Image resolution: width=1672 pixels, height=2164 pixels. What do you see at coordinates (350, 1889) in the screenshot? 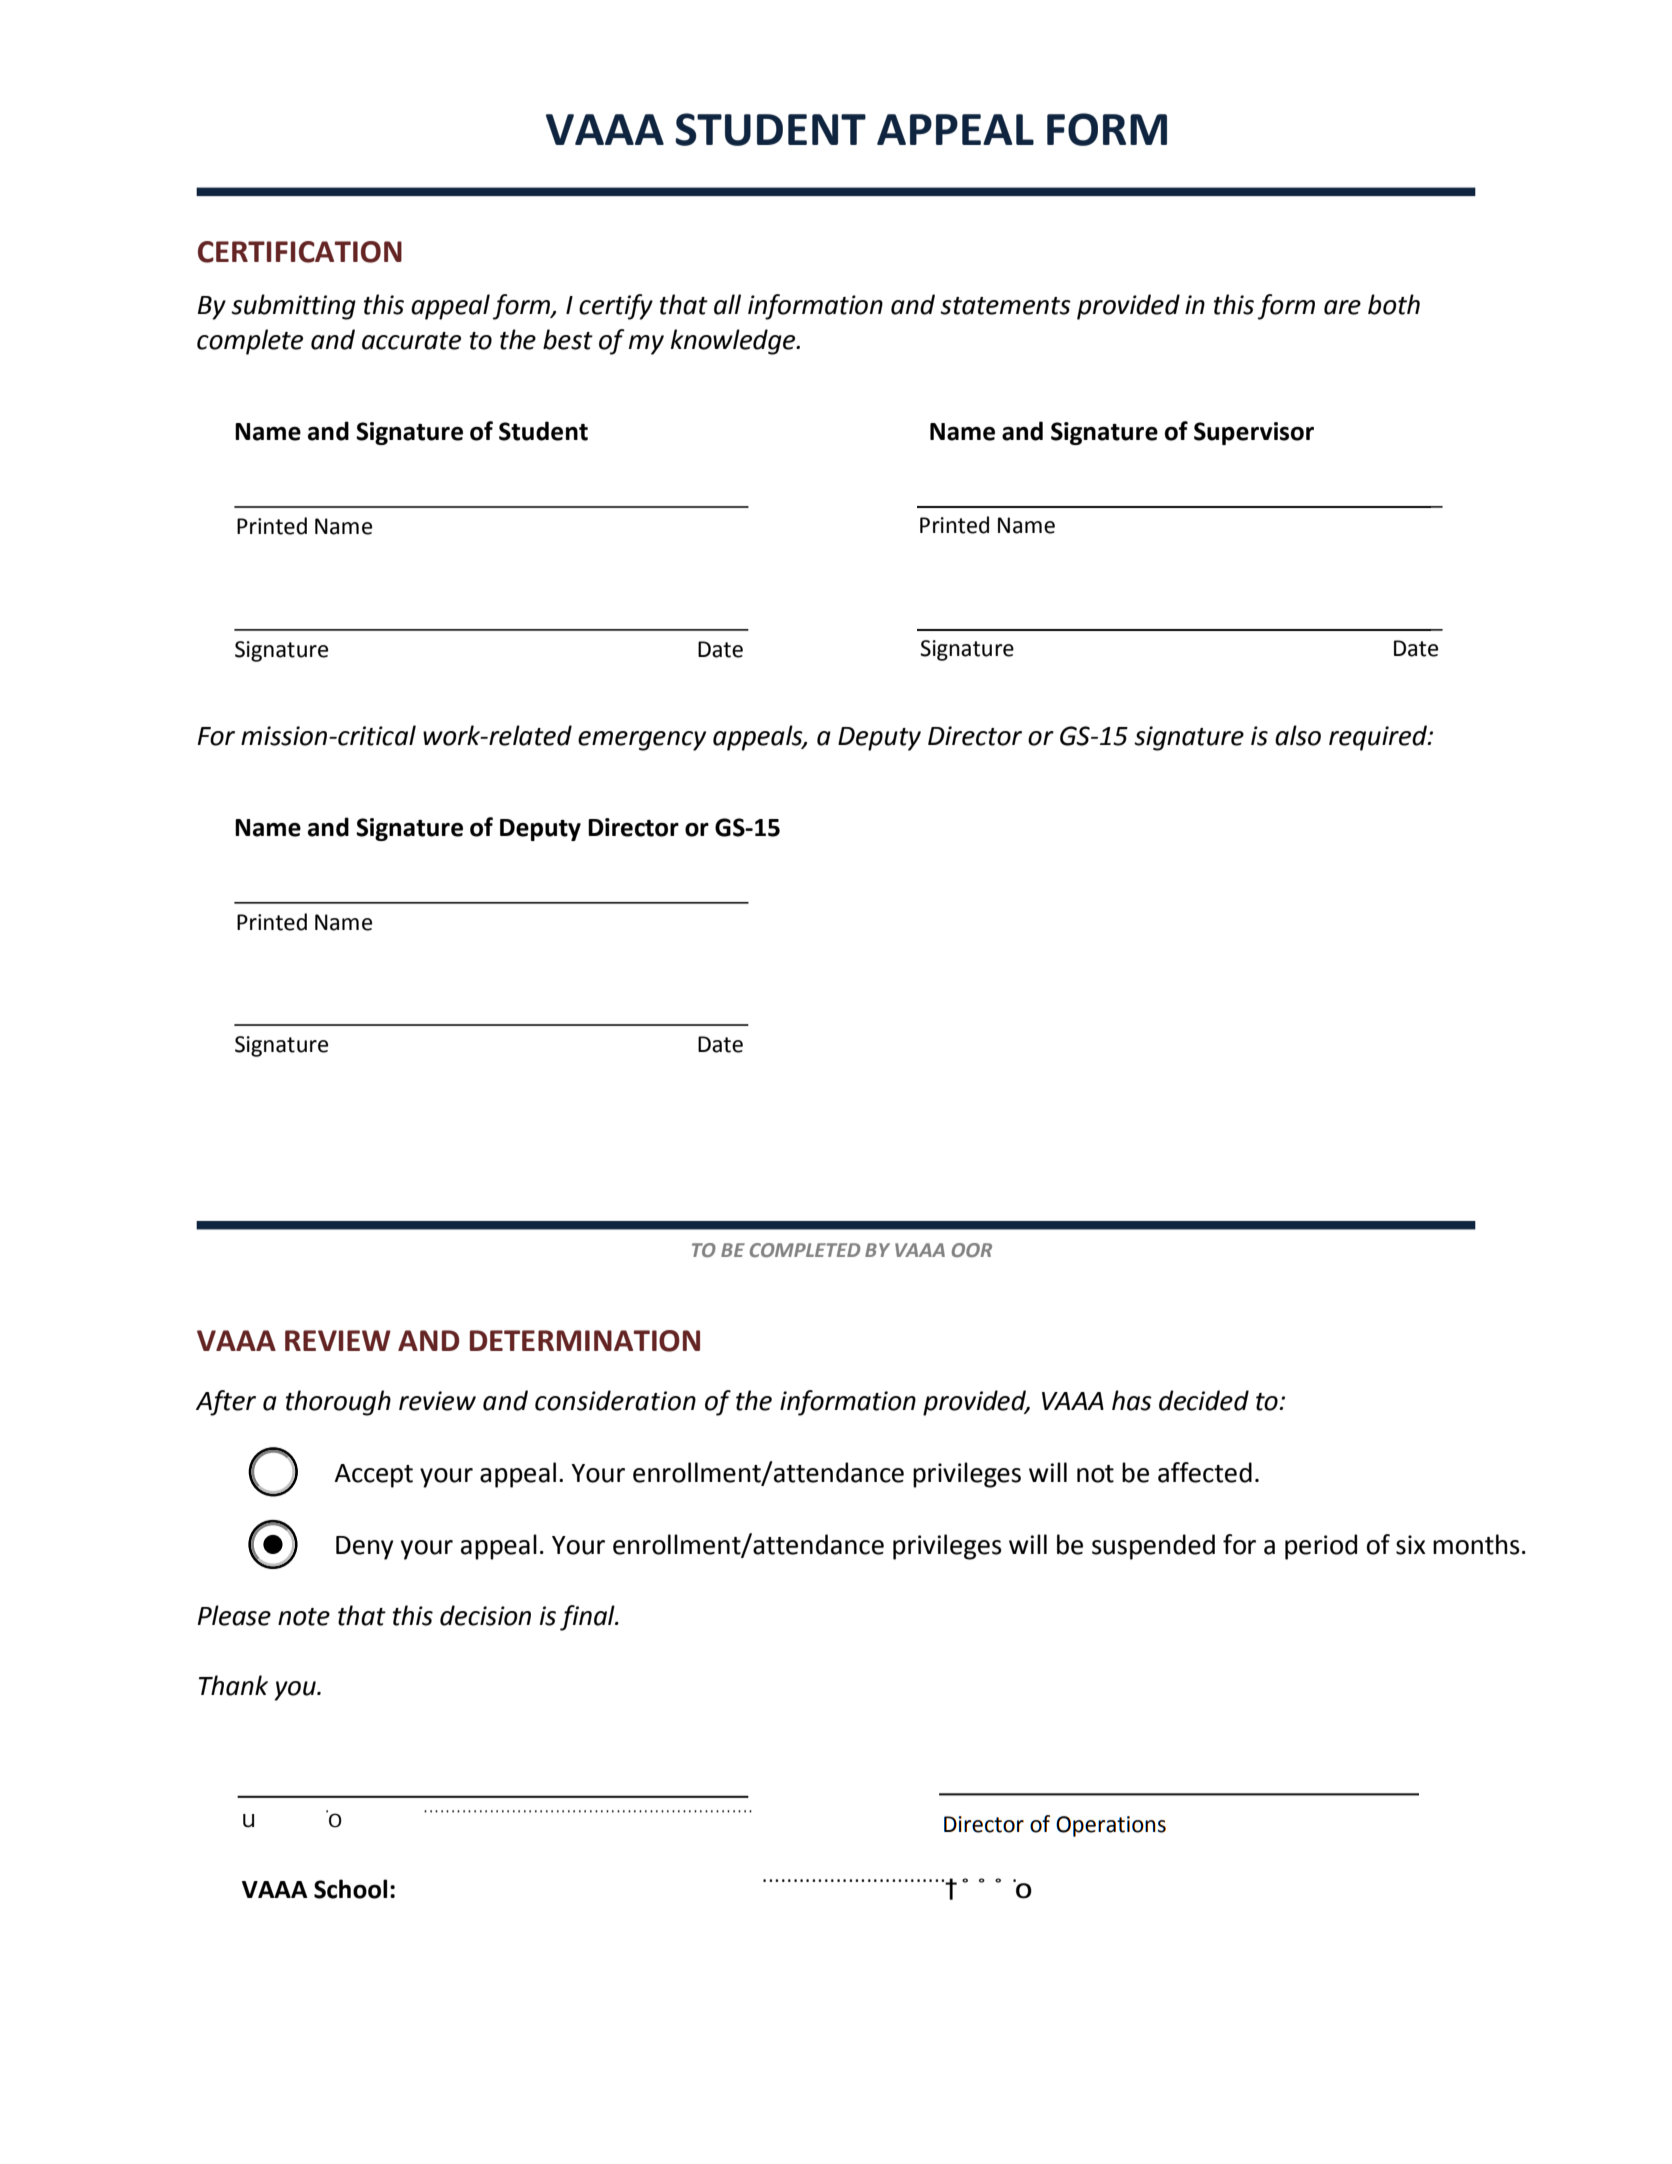
I see `School` at bounding box center [350, 1889].
